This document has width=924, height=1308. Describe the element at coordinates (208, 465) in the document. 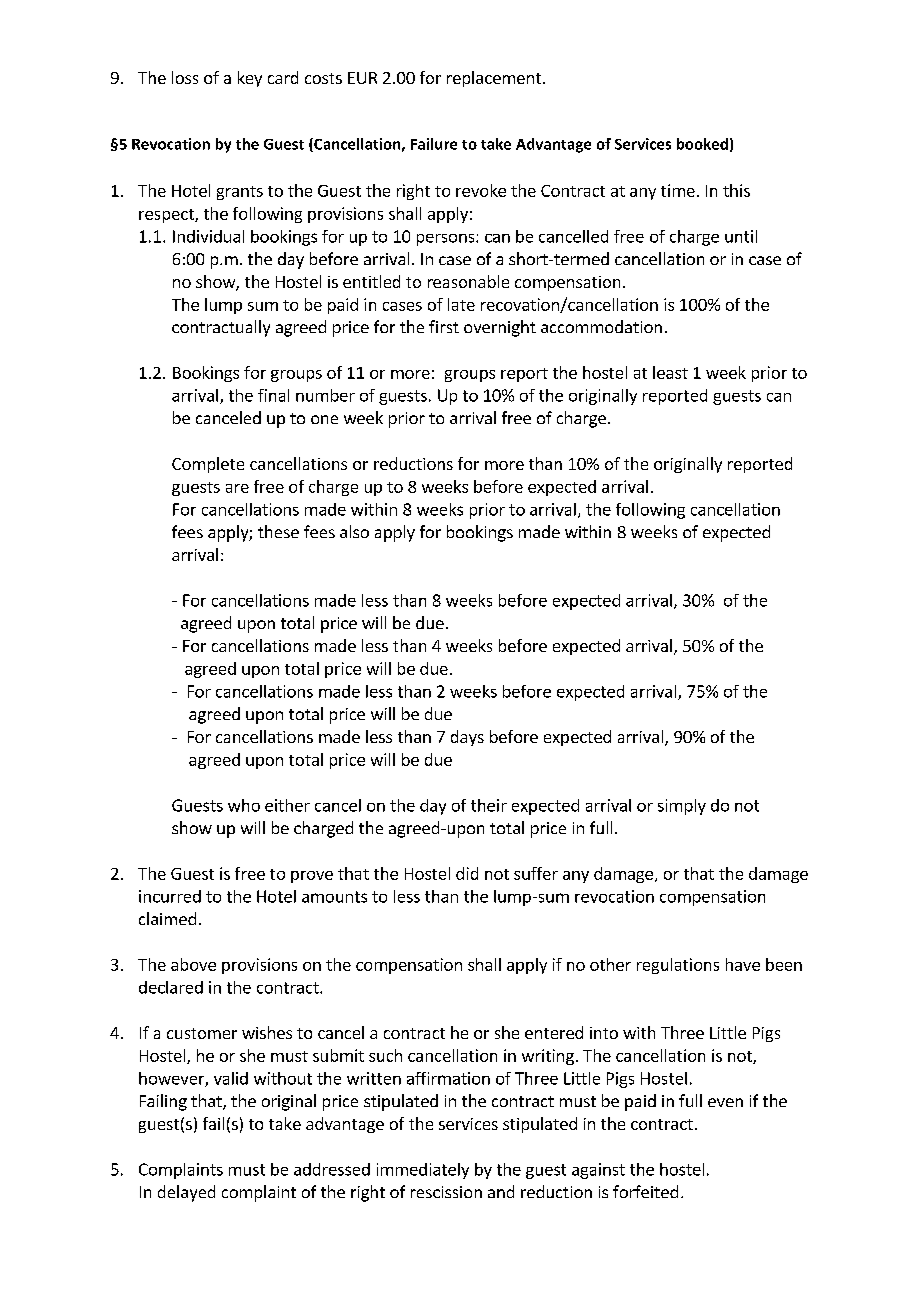

I see `Complete` at that location.
